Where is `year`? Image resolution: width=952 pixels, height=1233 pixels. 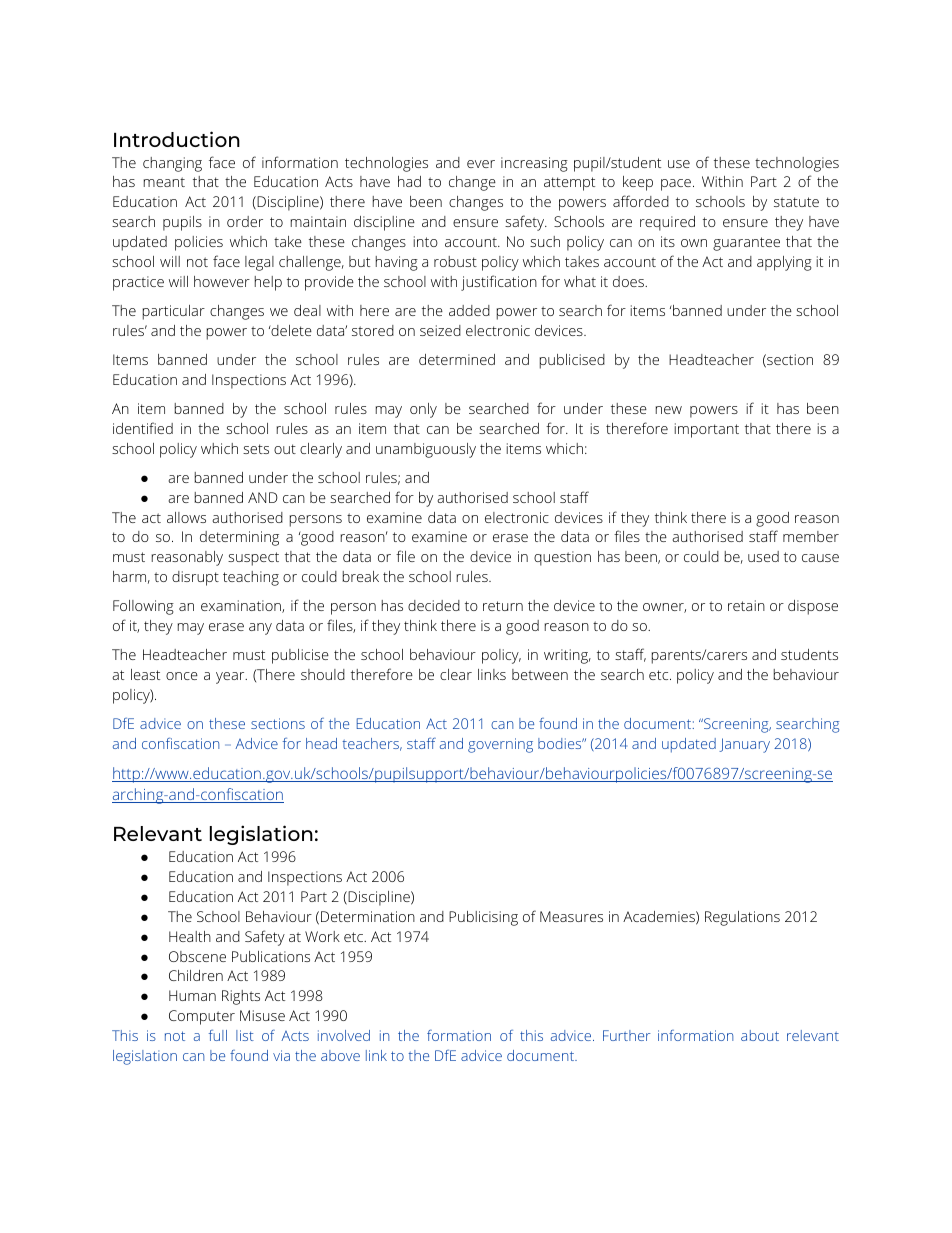
year is located at coordinates (231, 678).
